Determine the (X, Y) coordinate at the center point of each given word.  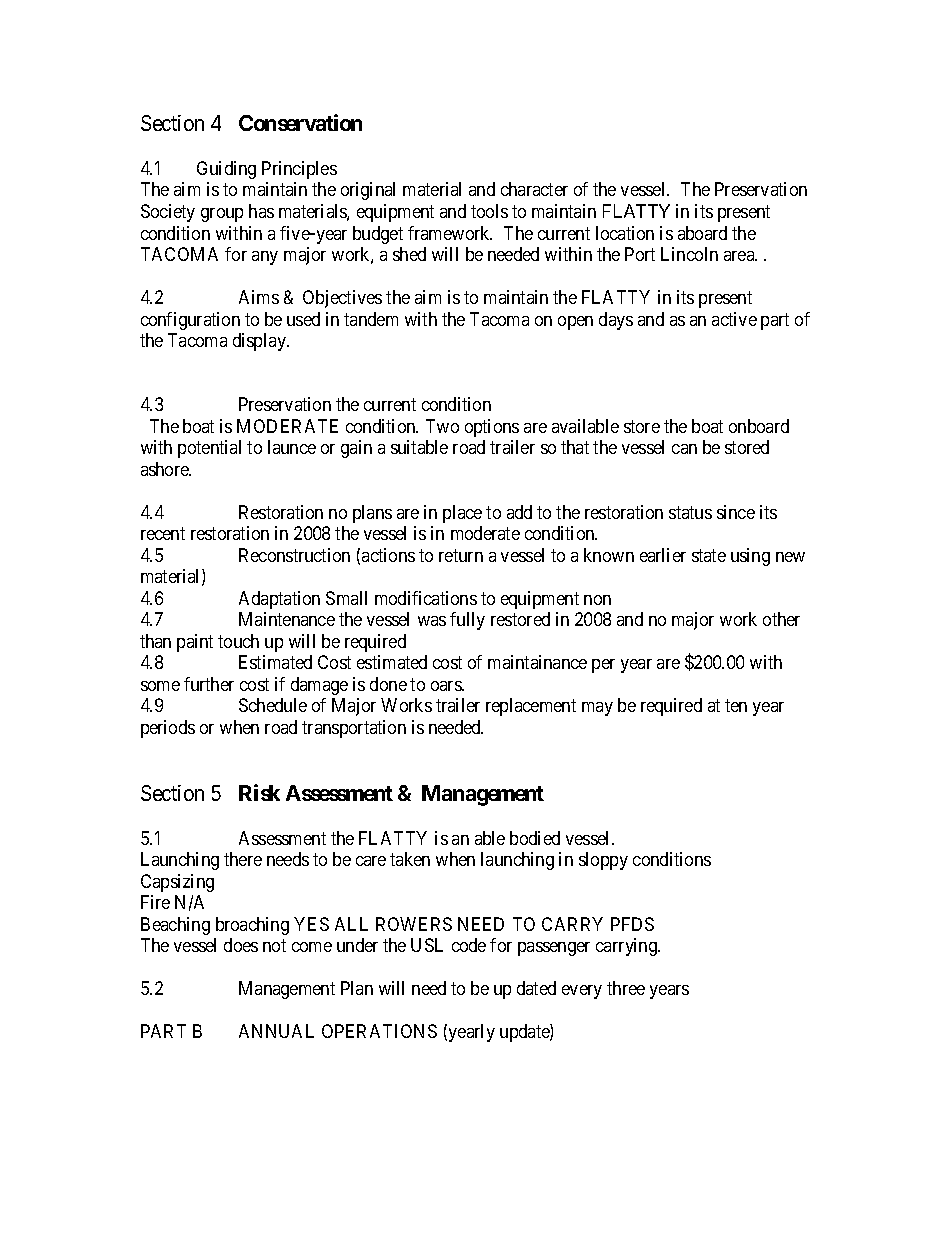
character (534, 189)
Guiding (226, 170)
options (492, 428)
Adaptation (279, 600)
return (461, 555)
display (260, 342)
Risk (259, 792)
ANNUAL (276, 1031)
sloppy (603, 861)
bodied (535, 838)
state (709, 555)
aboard (702, 233)
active (734, 319)
